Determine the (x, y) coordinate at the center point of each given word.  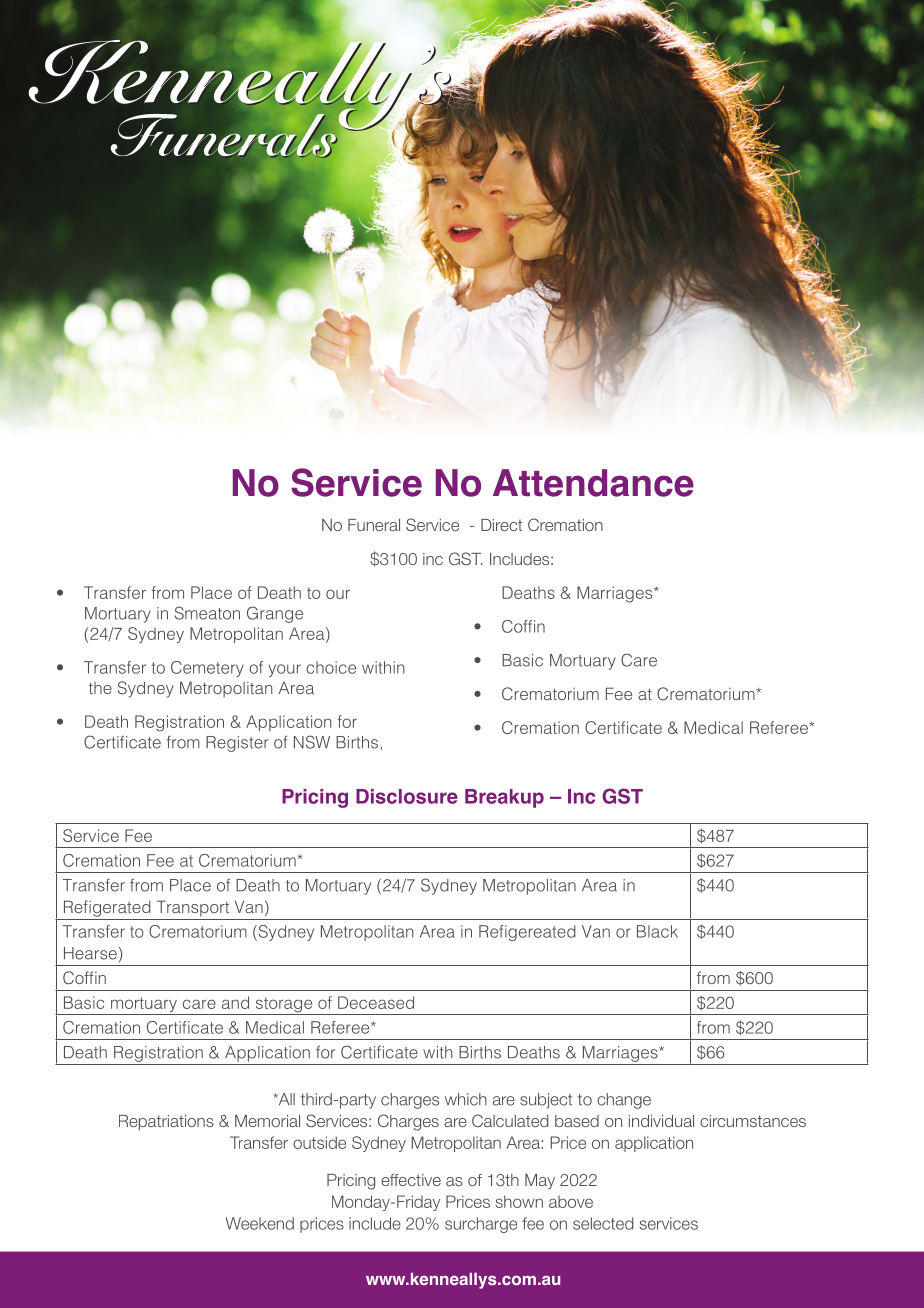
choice (331, 667)
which (466, 1099)
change (624, 1101)
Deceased (376, 1002)
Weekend (259, 1223)
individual (661, 1121)
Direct (501, 525)
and (235, 1002)
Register (237, 744)
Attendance (593, 483)
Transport (193, 908)
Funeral (374, 525)
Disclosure (407, 796)
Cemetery (207, 669)
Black (657, 931)
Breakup (504, 798)
